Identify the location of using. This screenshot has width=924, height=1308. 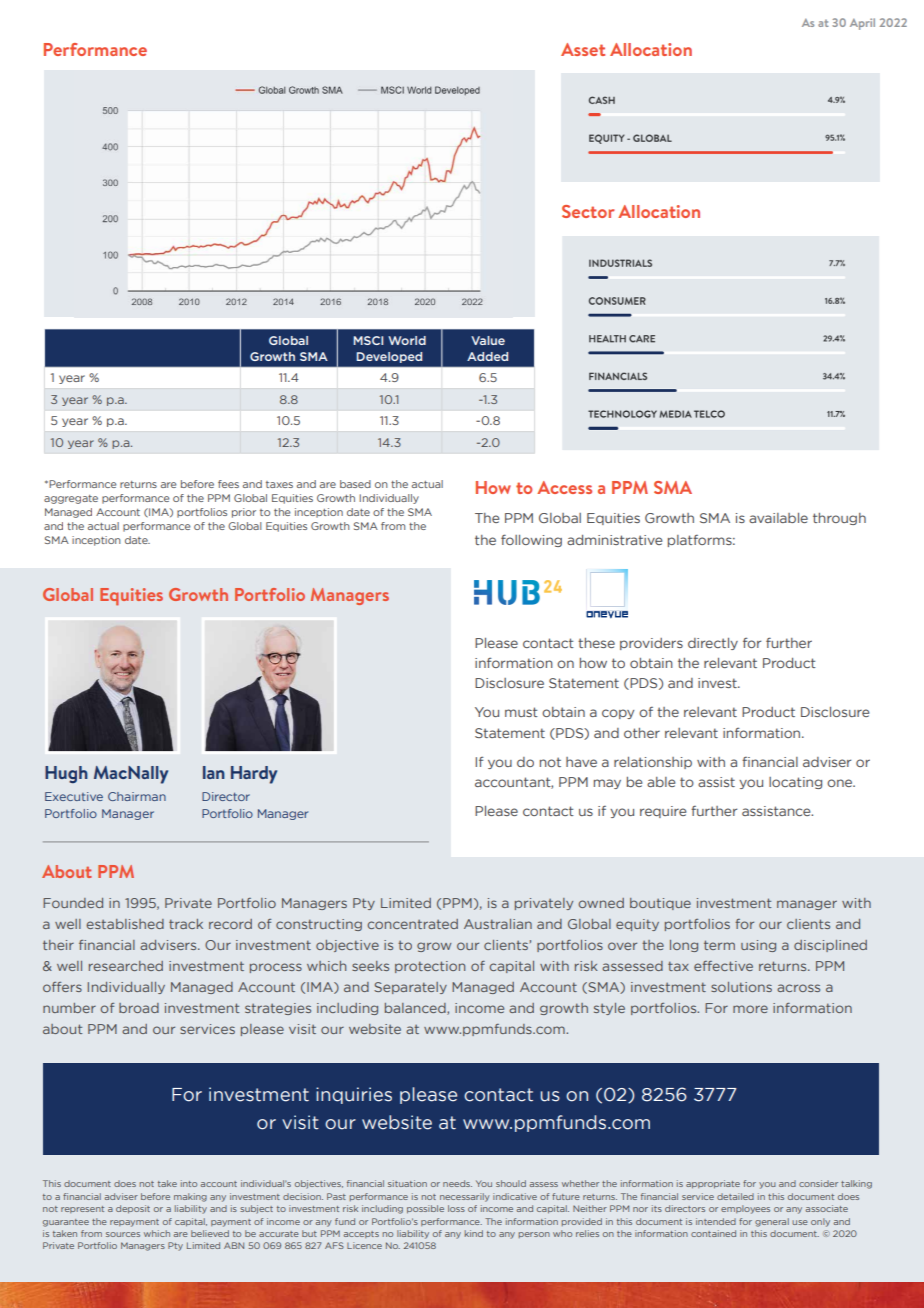
(758, 946).
